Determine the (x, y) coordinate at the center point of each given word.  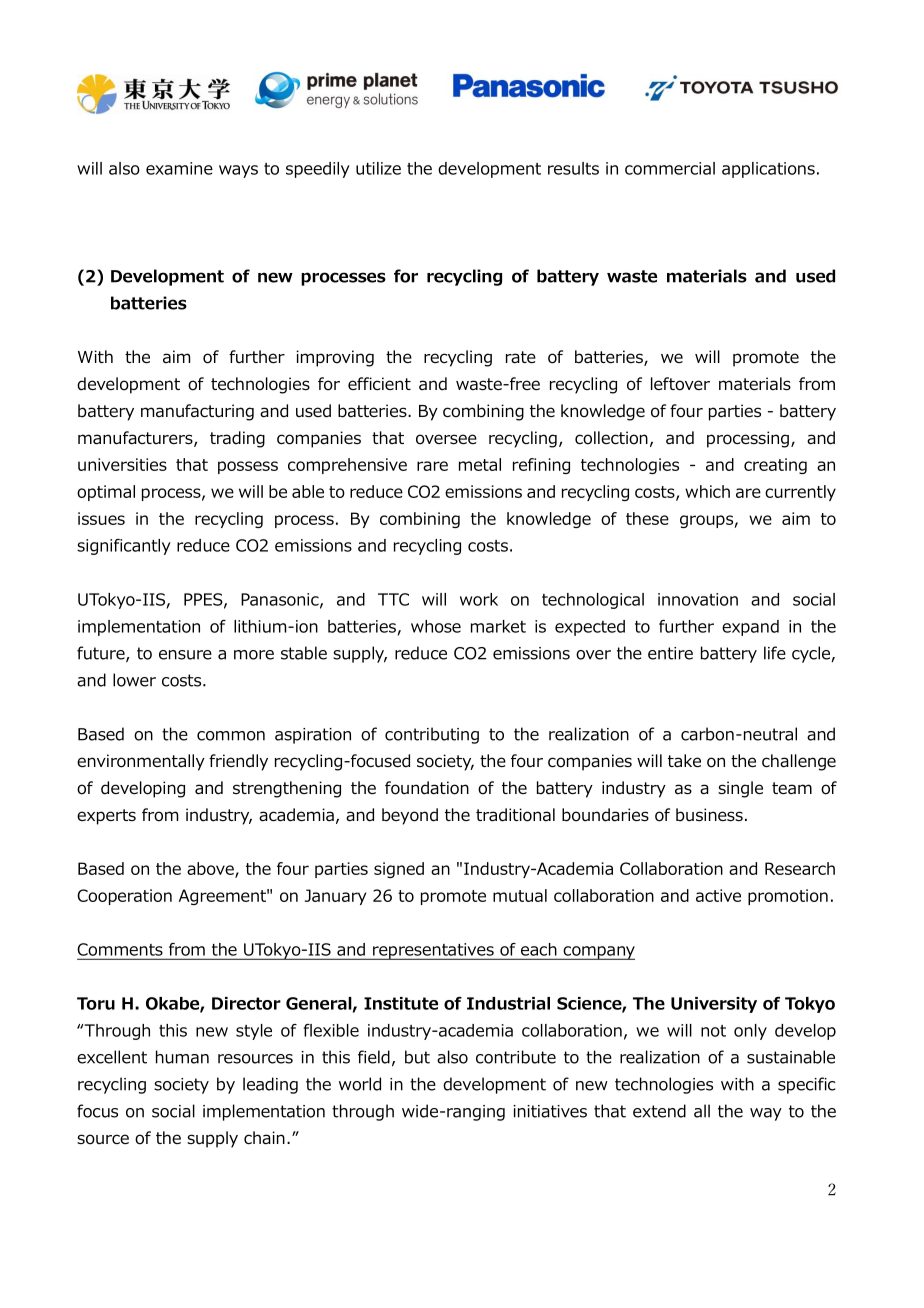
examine (179, 168)
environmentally (141, 762)
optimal (106, 493)
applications (768, 170)
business (709, 815)
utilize (378, 168)
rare (432, 466)
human (182, 1057)
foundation (427, 788)
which (707, 491)
